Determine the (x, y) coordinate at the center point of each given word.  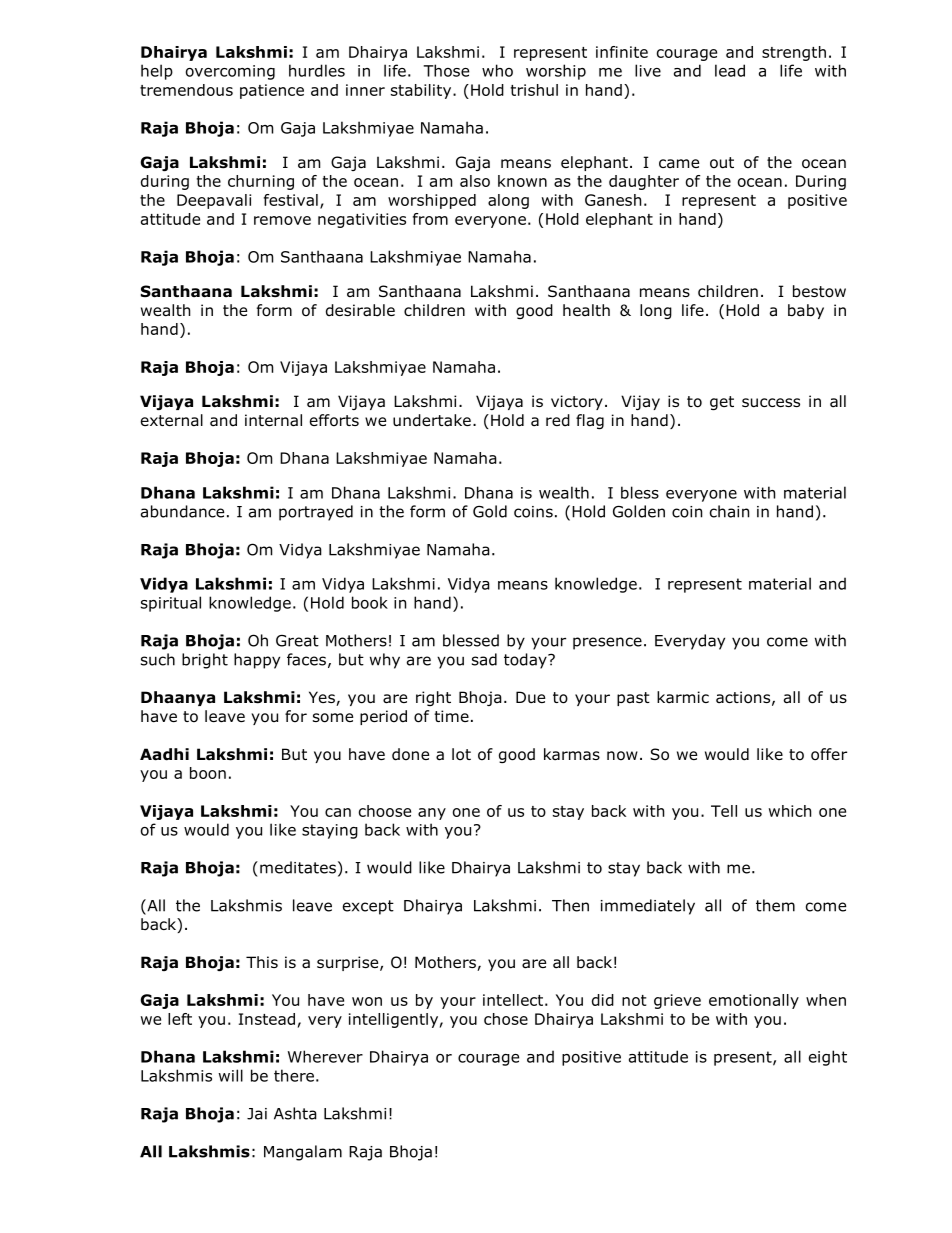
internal (273, 420)
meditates (298, 867)
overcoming (230, 72)
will (230, 1075)
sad (484, 659)
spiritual (171, 604)
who (497, 70)
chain (729, 511)
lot (461, 754)
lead (730, 70)
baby (806, 311)
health (586, 310)
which (790, 811)
